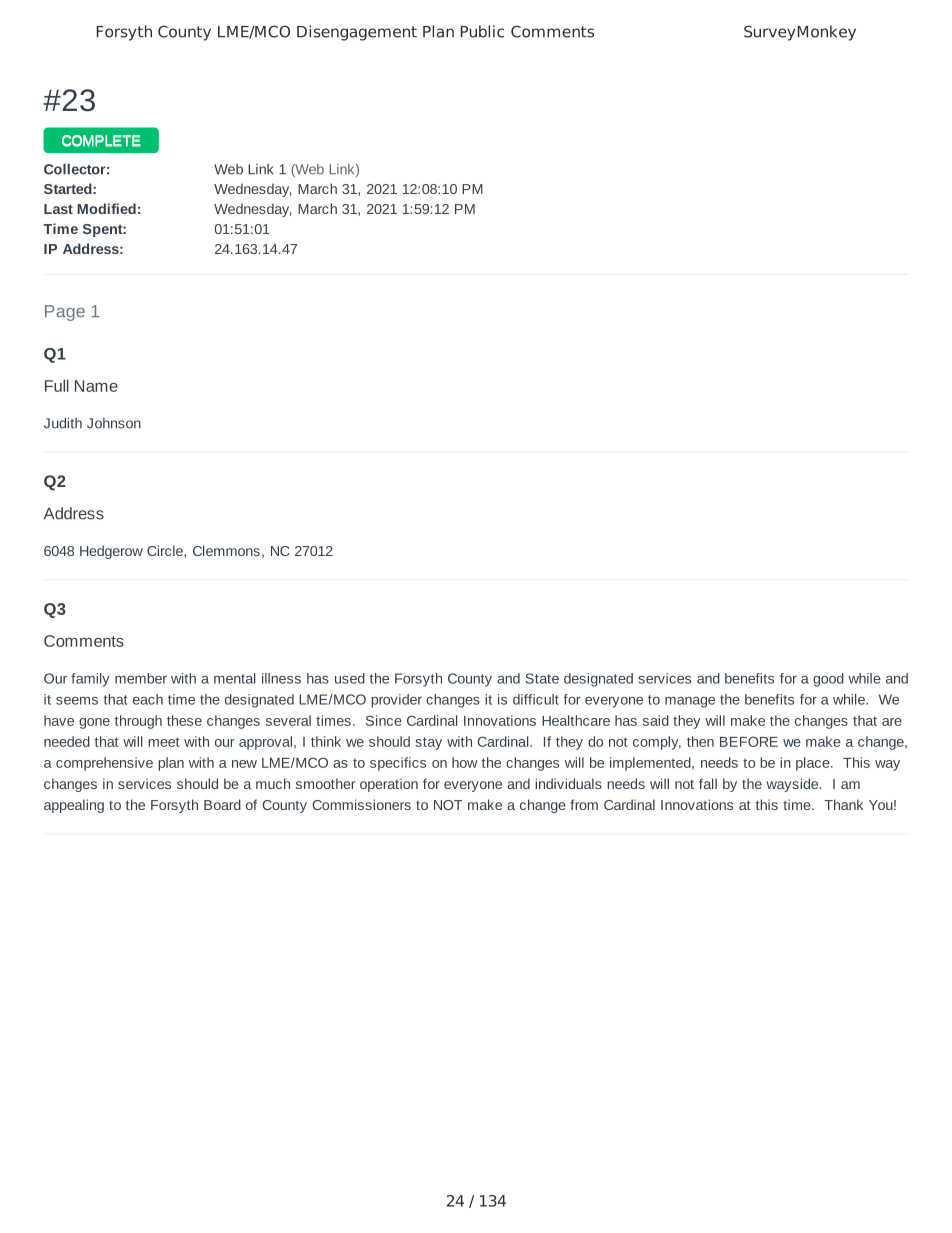 Image resolution: width=952 pixels, height=1233 pixels. What do you see at coordinates (104, 764) in the image?
I see `comprehensive` at bounding box center [104, 764].
